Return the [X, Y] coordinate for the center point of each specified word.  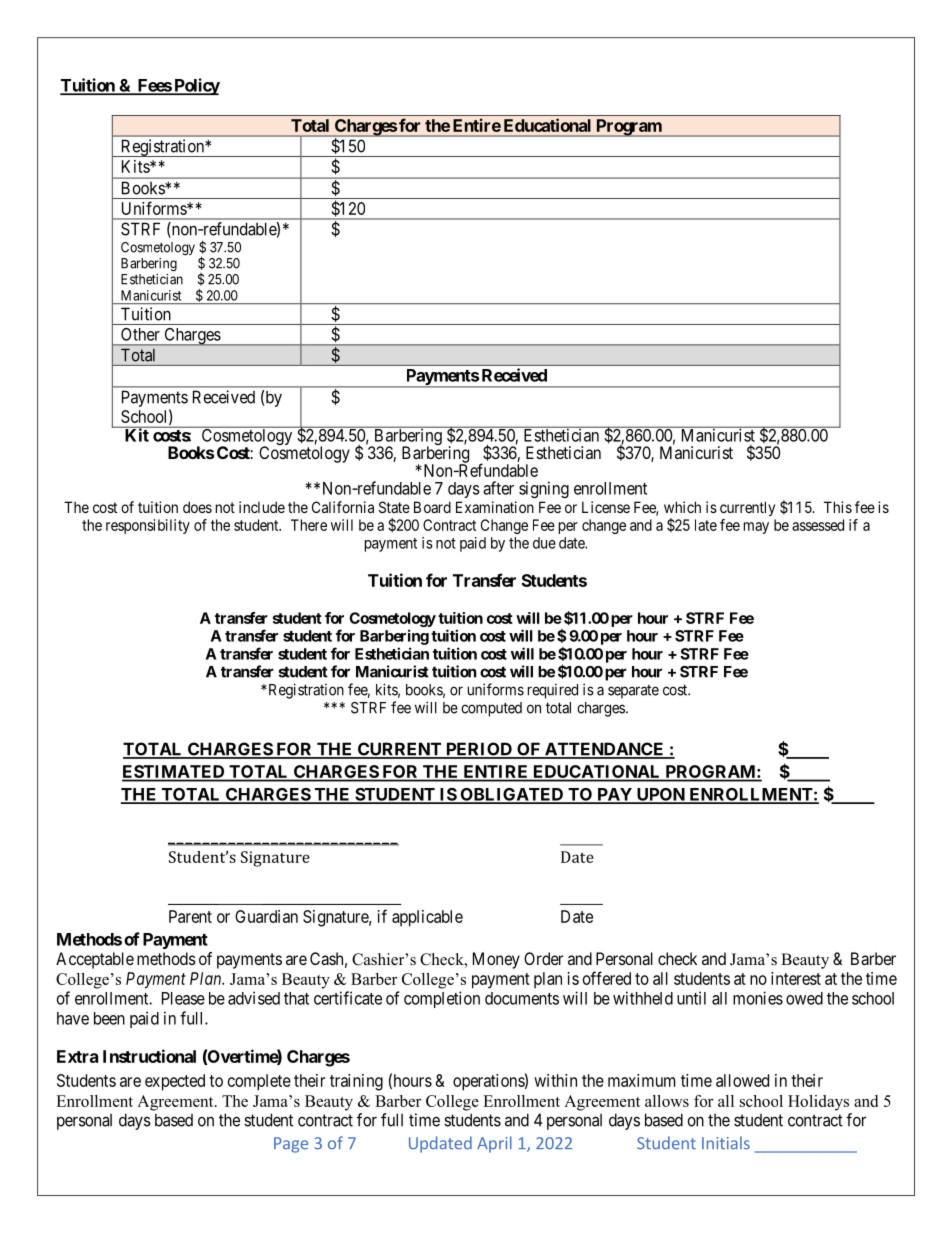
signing [544, 489]
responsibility [148, 526]
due [544, 543]
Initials [726, 1143]
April [494, 1144]
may [756, 528]
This [838, 507]
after [498, 488]
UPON [660, 795]
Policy [196, 86]
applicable [427, 918]
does [197, 507]
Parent [190, 916]
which [682, 507]
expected [175, 1082]
